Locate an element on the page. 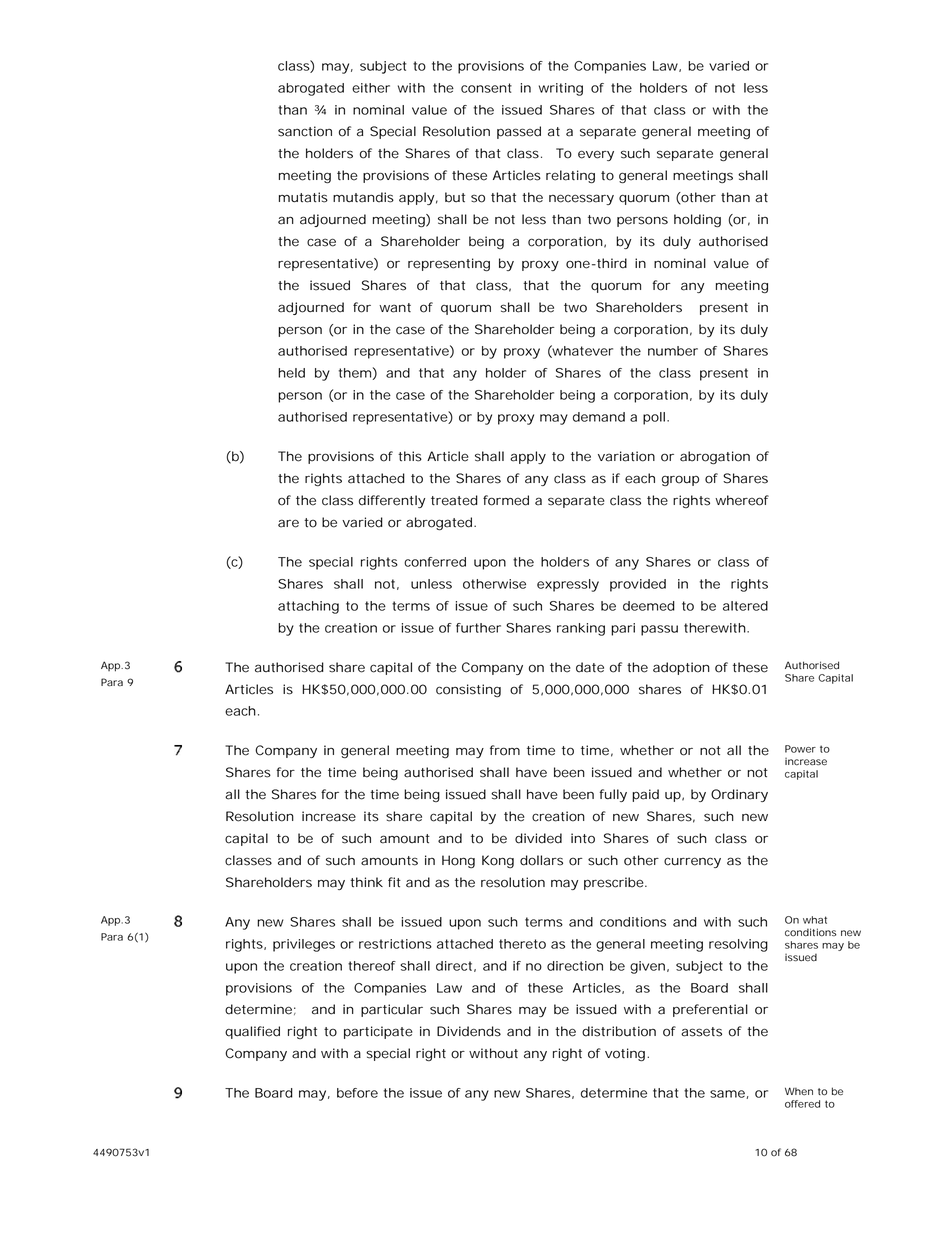  holding is located at coordinates (697, 221).
